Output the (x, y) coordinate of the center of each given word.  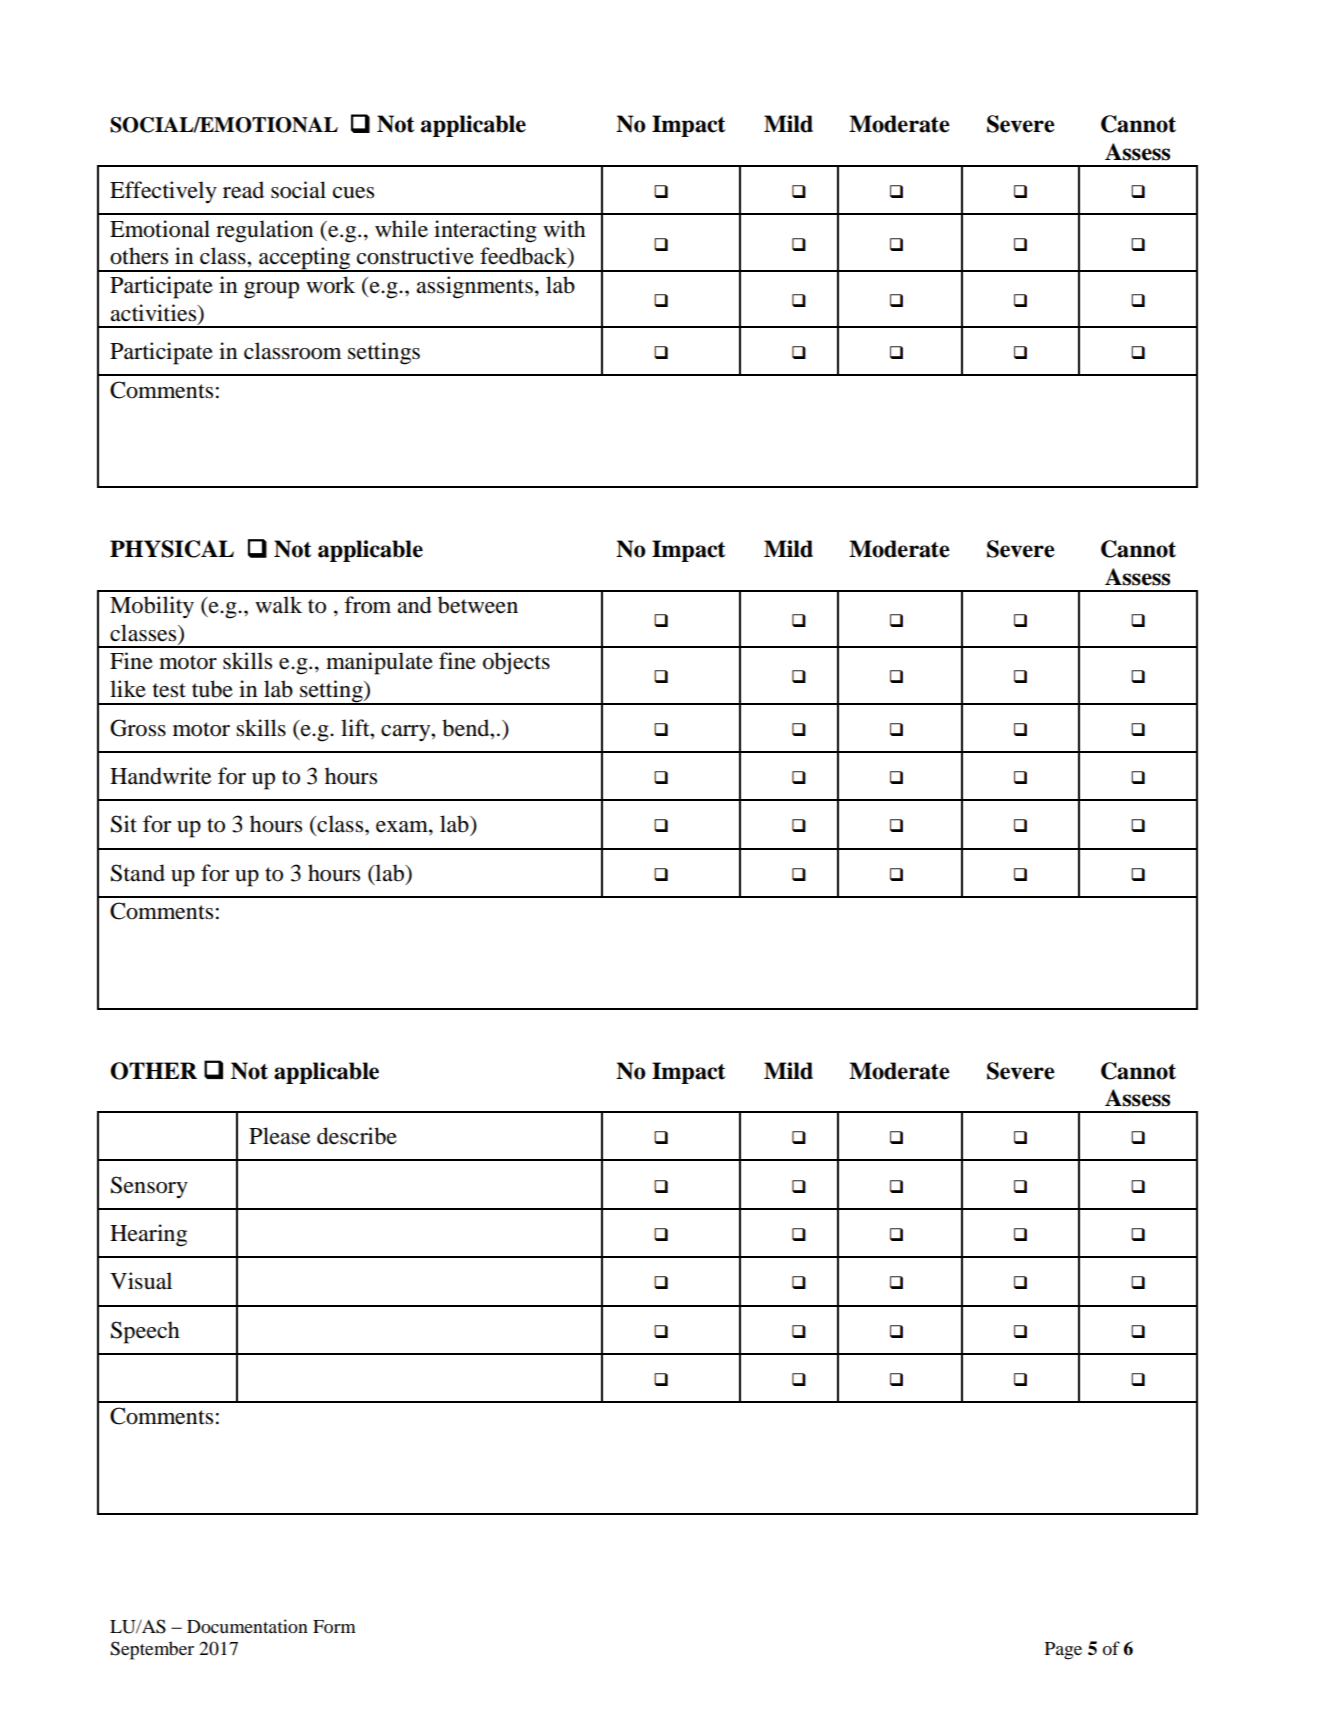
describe (357, 1136)
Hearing (148, 1235)
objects (516, 663)
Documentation (247, 1626)
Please (279, 1136)
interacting (485, 231)
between (478, 605)
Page (1063, 1651)
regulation (264, 231)
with (564, 228)
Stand (138, 873)
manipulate (379, 663)
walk (278, 604)
